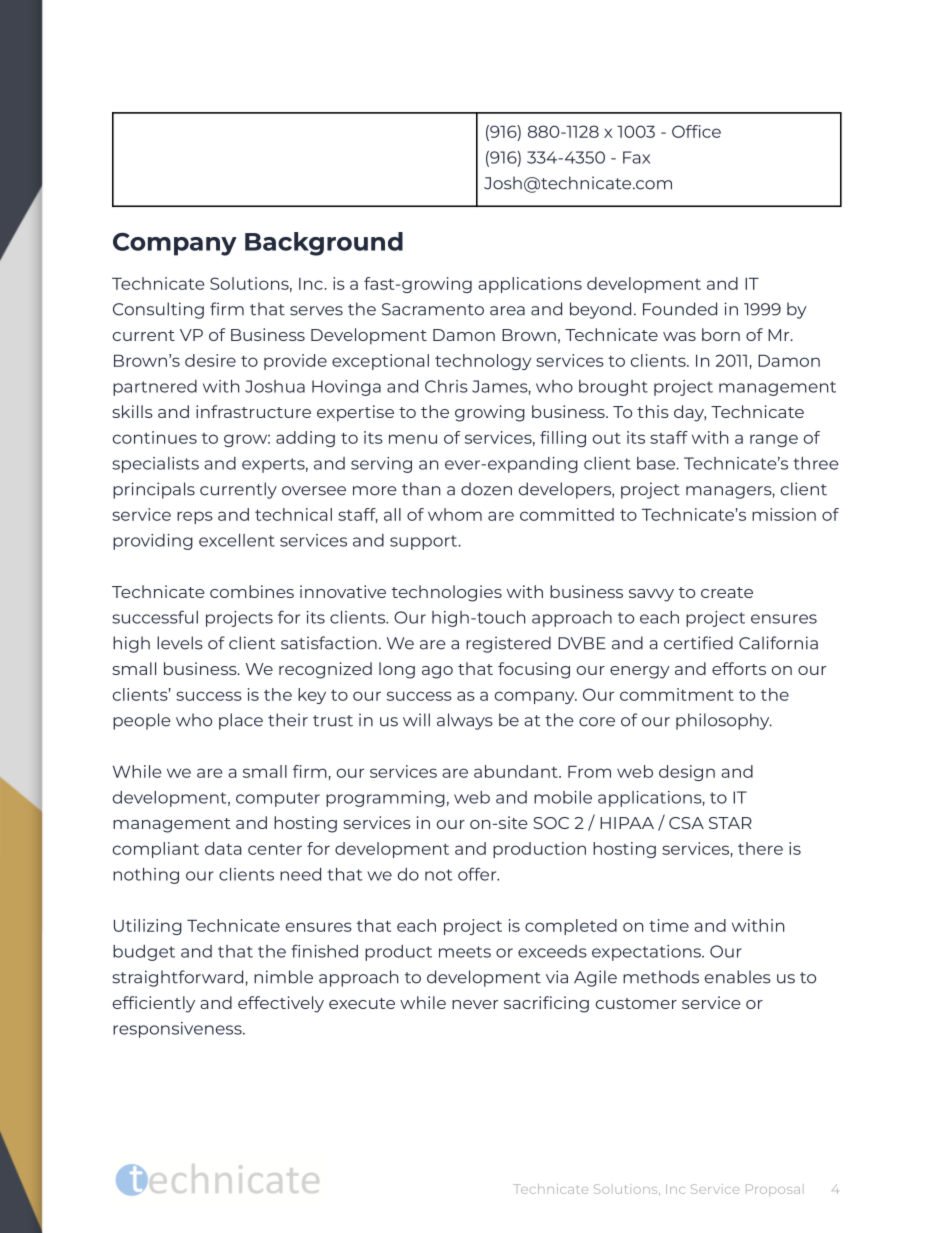  Describe the element at coordinates (178, 1030) in the screenshot. I see `responsiveness` at that location.
